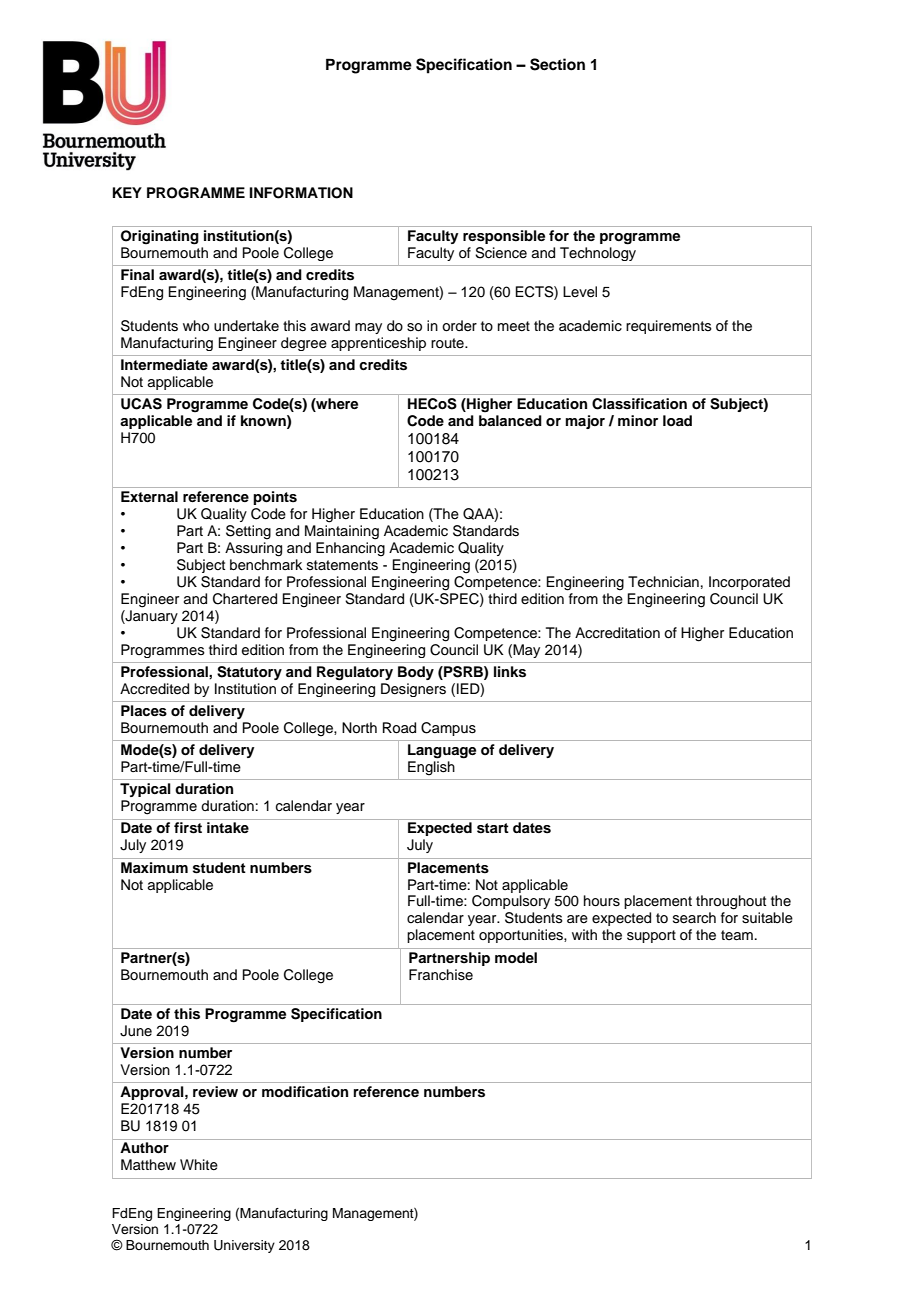 The image size is (924, 1308). Describe the element at coordinates (196, 326) in the document. I see `who` at that location.
